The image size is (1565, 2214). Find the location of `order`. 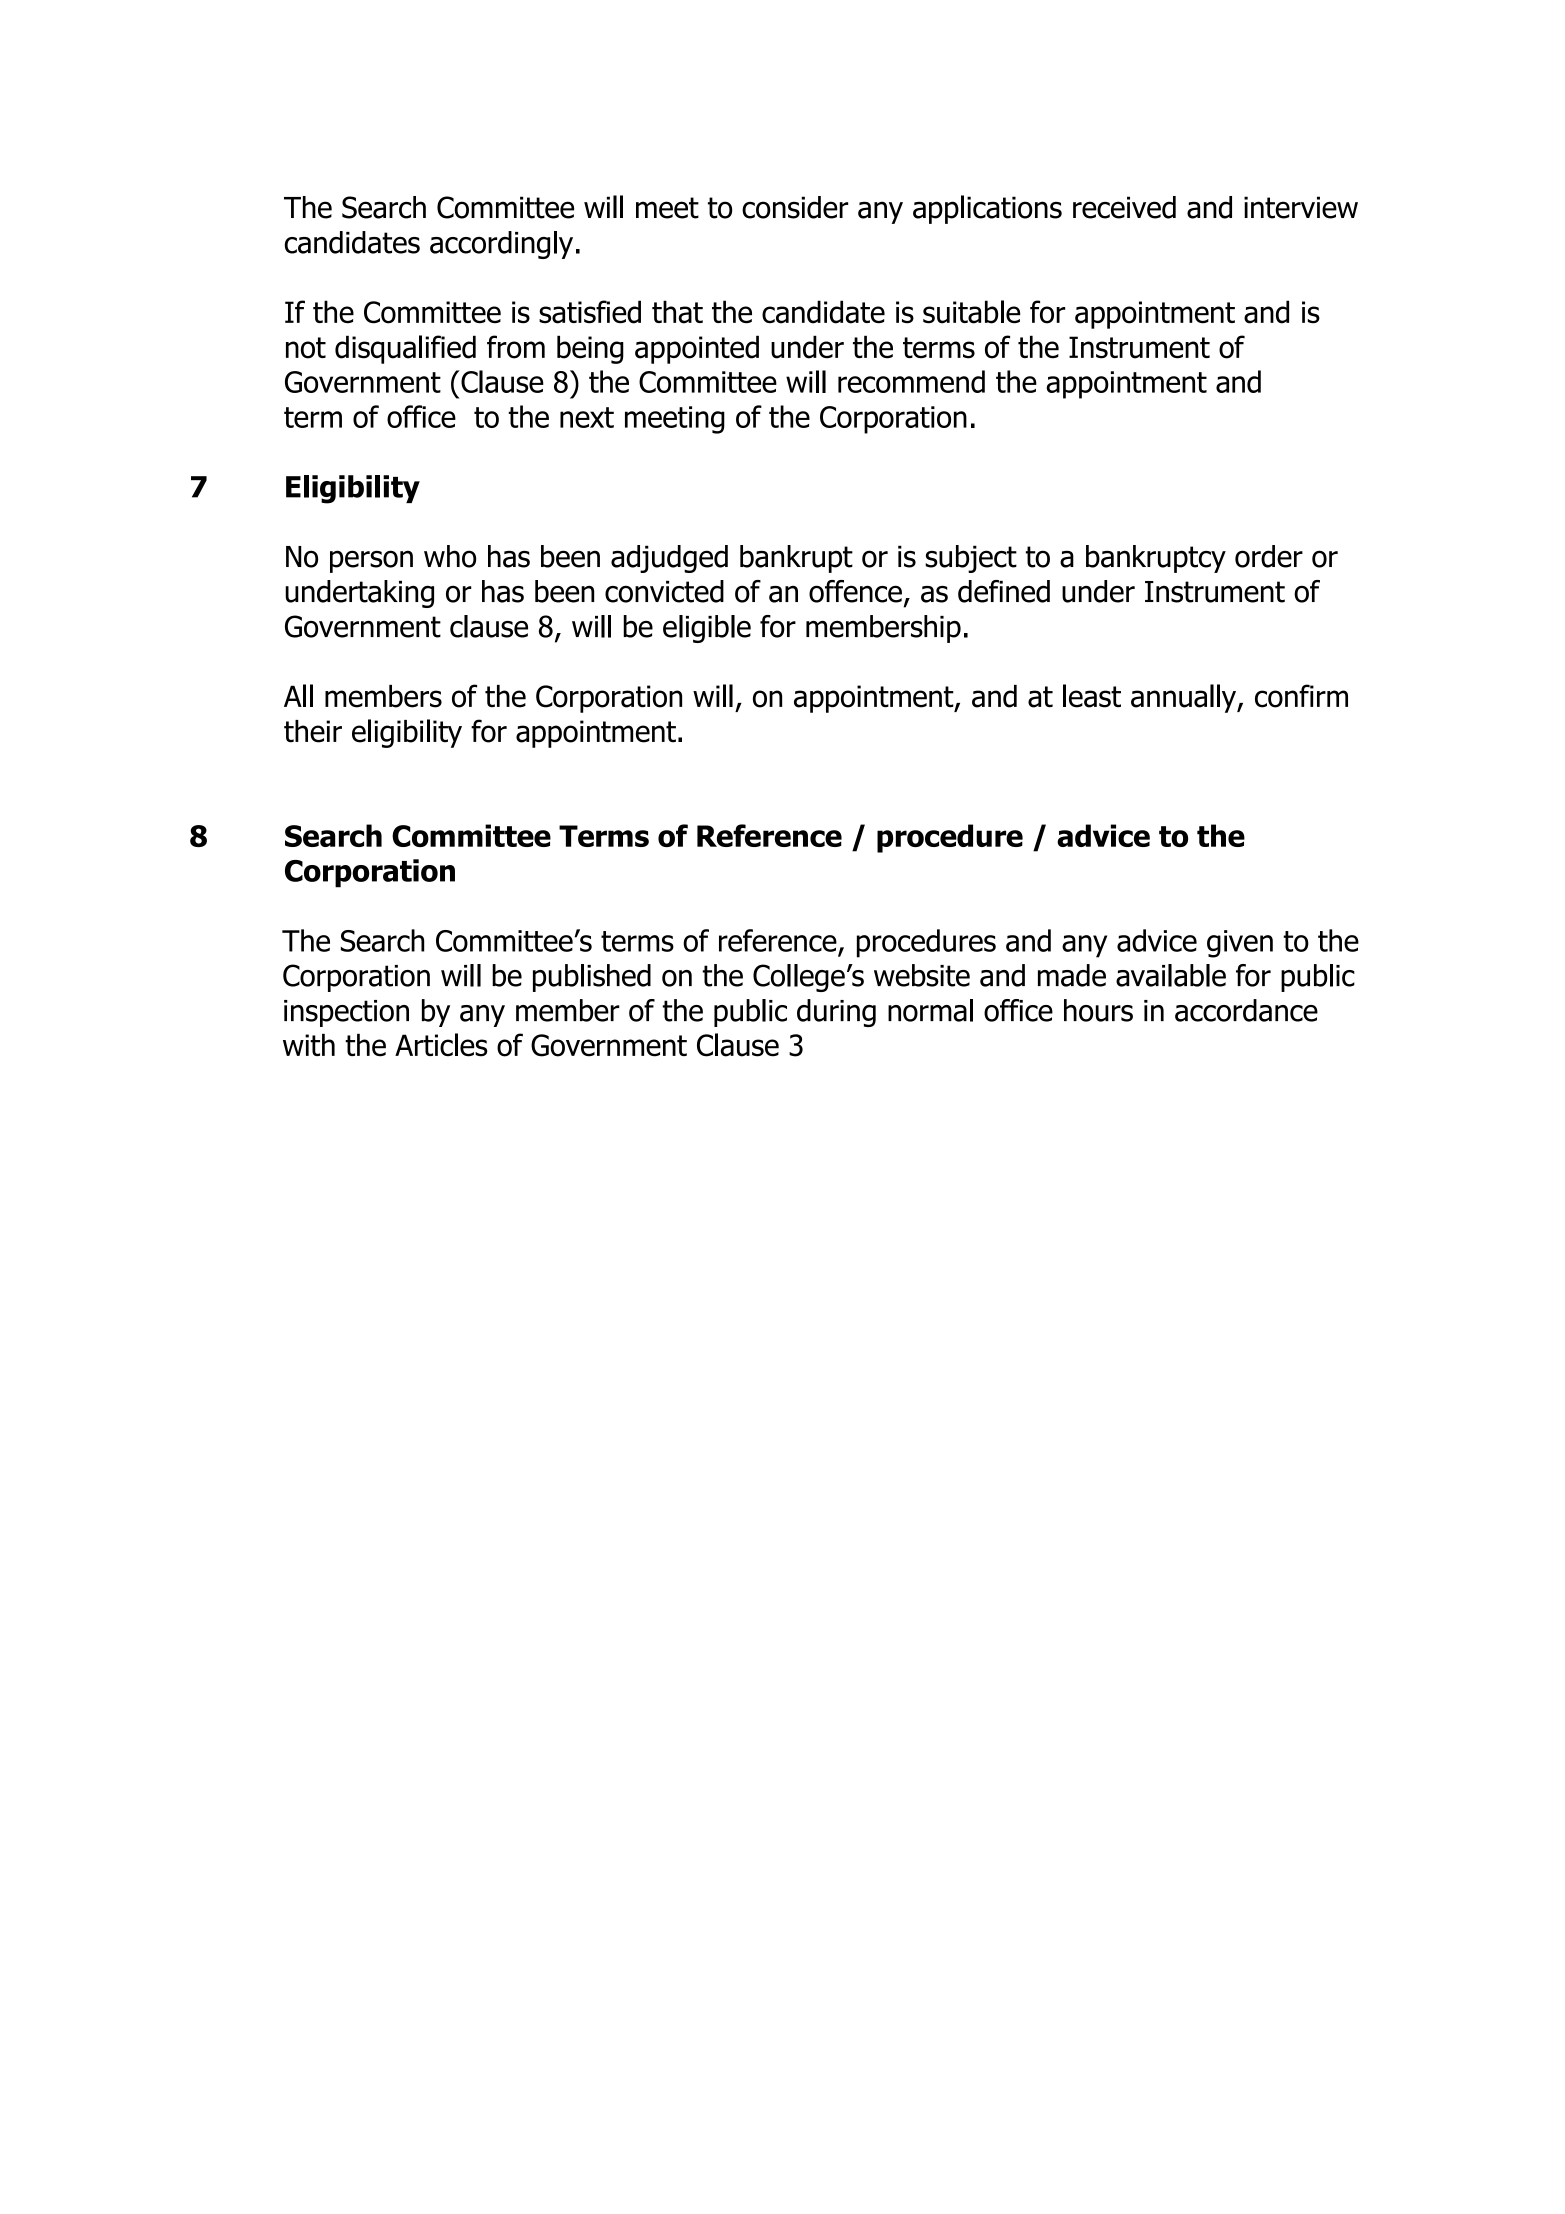

order is located at coordinates (1269, 556).
